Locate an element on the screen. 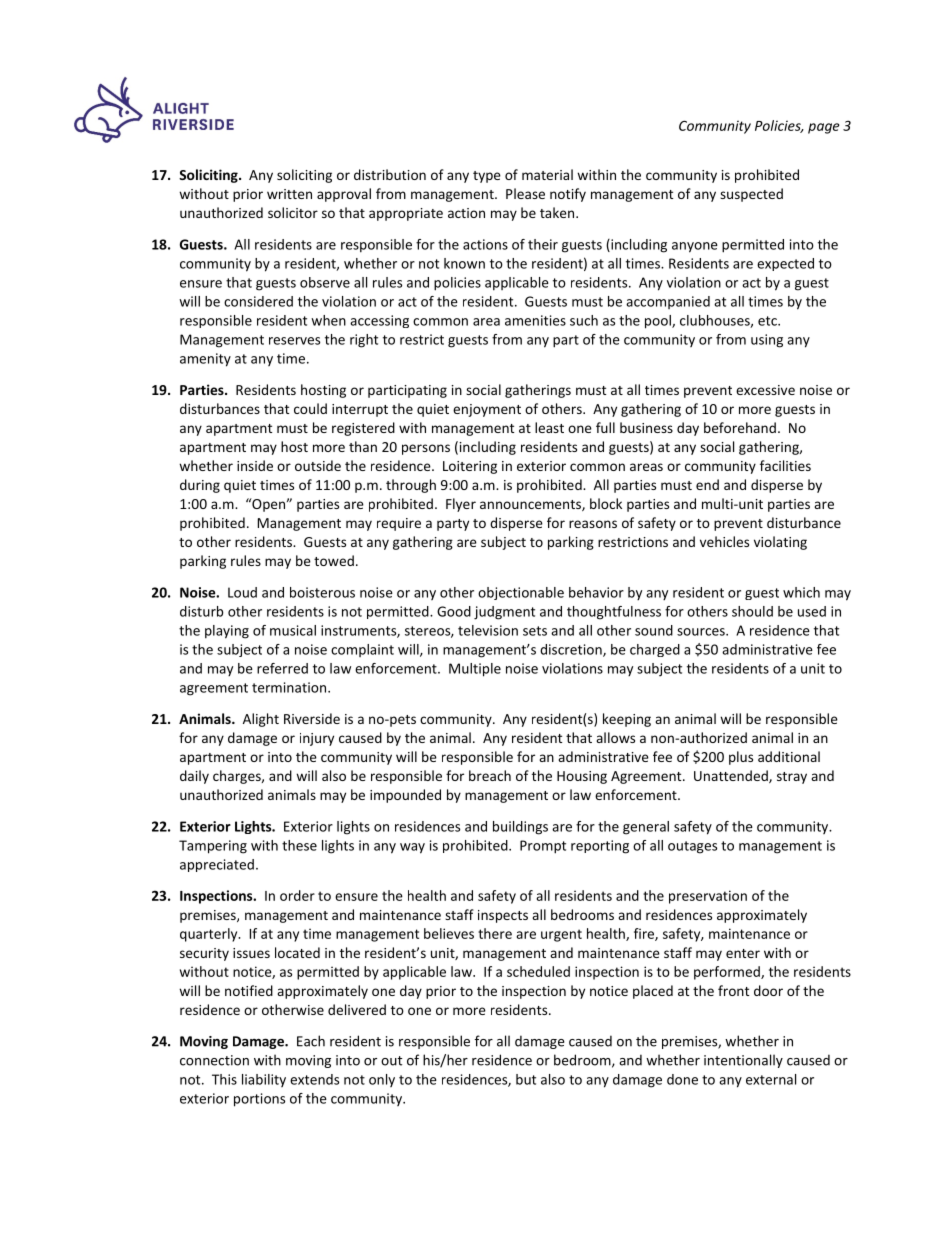  suspected is located at coordinates (751, 195).
